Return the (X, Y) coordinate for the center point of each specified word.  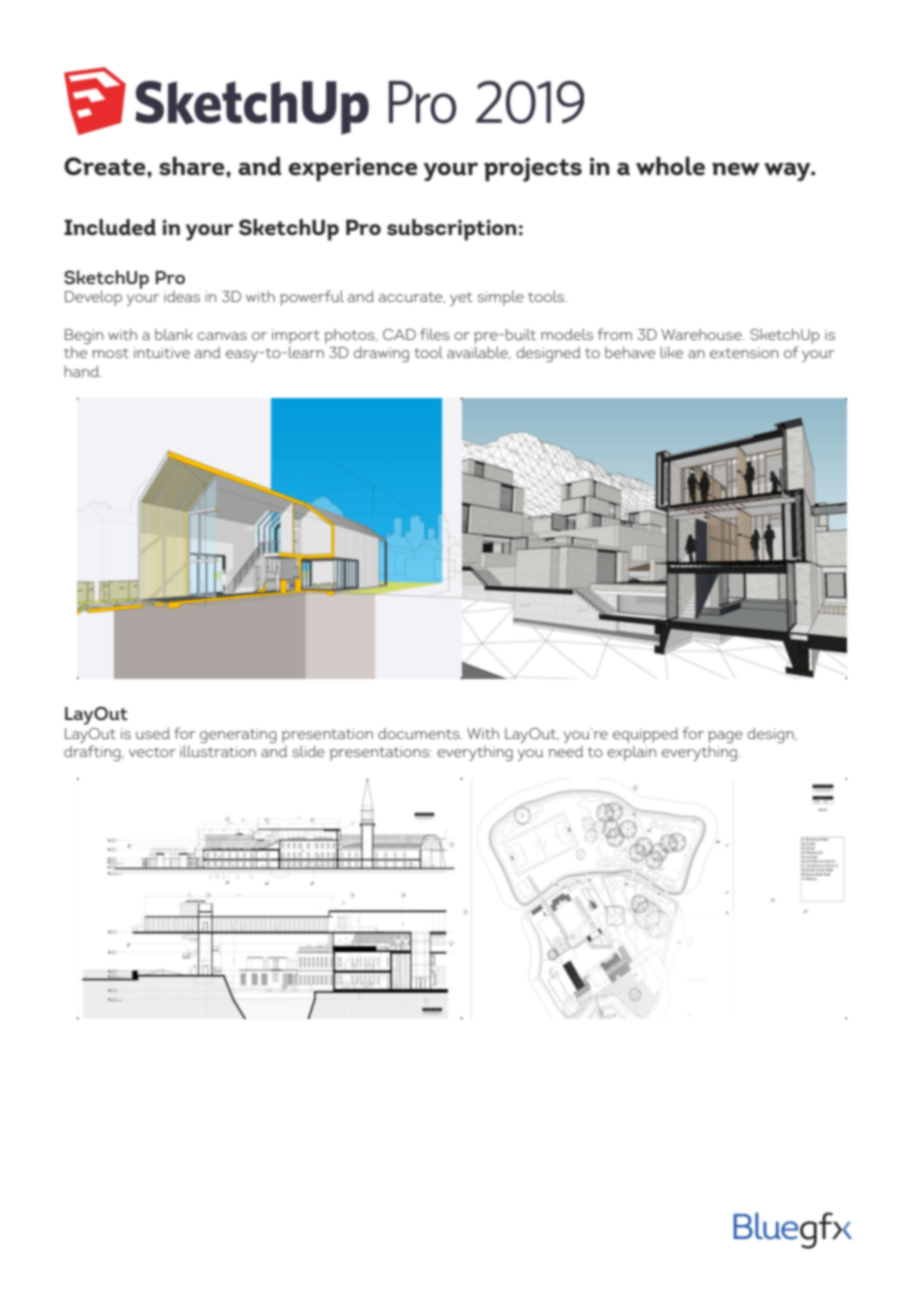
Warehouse (702, 334)
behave (630, 352)
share (193, 166)
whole (670, 166)
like (671, 352)
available (479, 352)
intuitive (162, 352)
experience (353, 169)
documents (420, 733)
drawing (381, 354)
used (153, 733)
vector (152, 752)
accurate (412, 297)
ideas (182, 296)
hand (83, 371)
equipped (645, 735)
